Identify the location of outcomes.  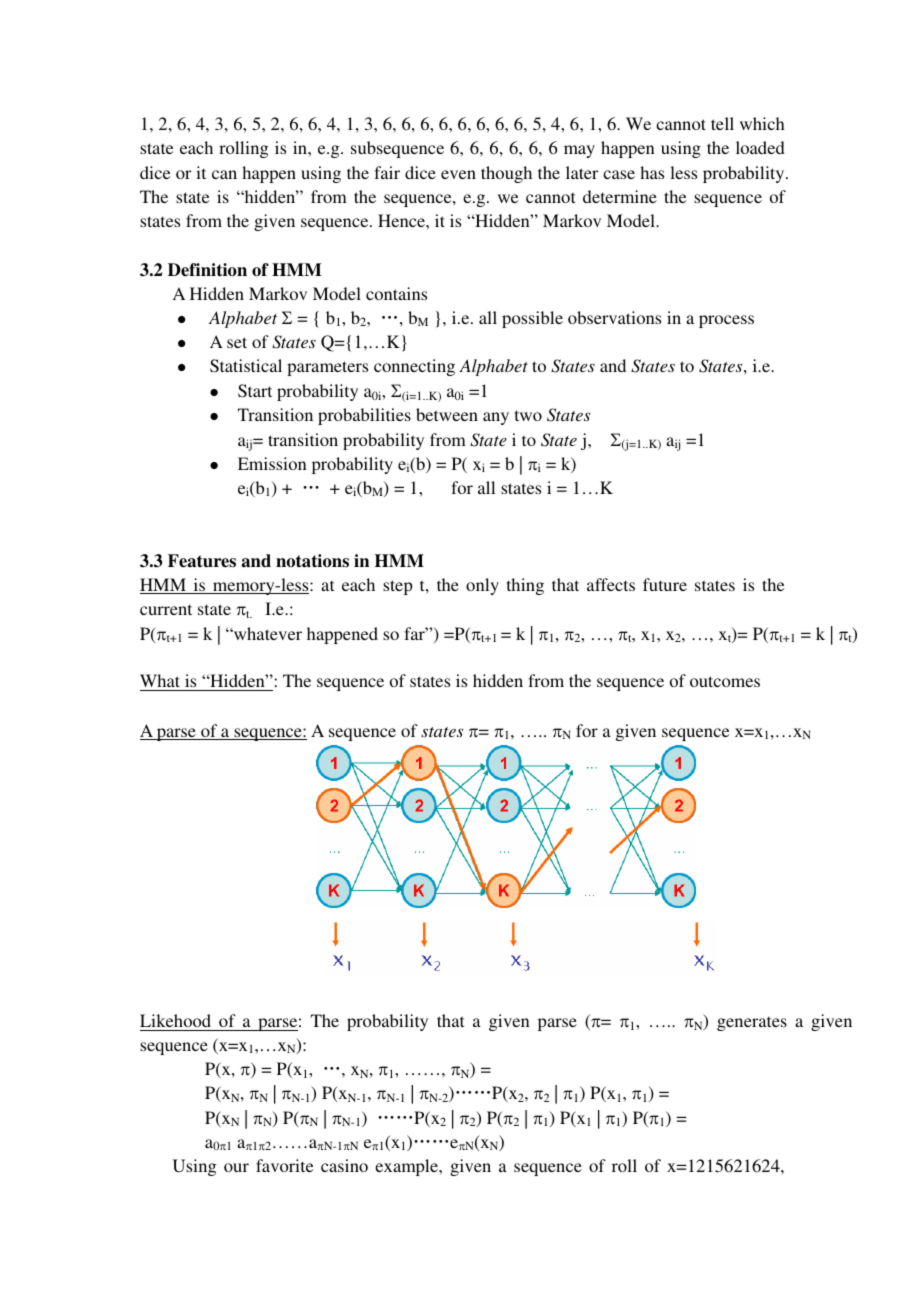
(725, 681).
